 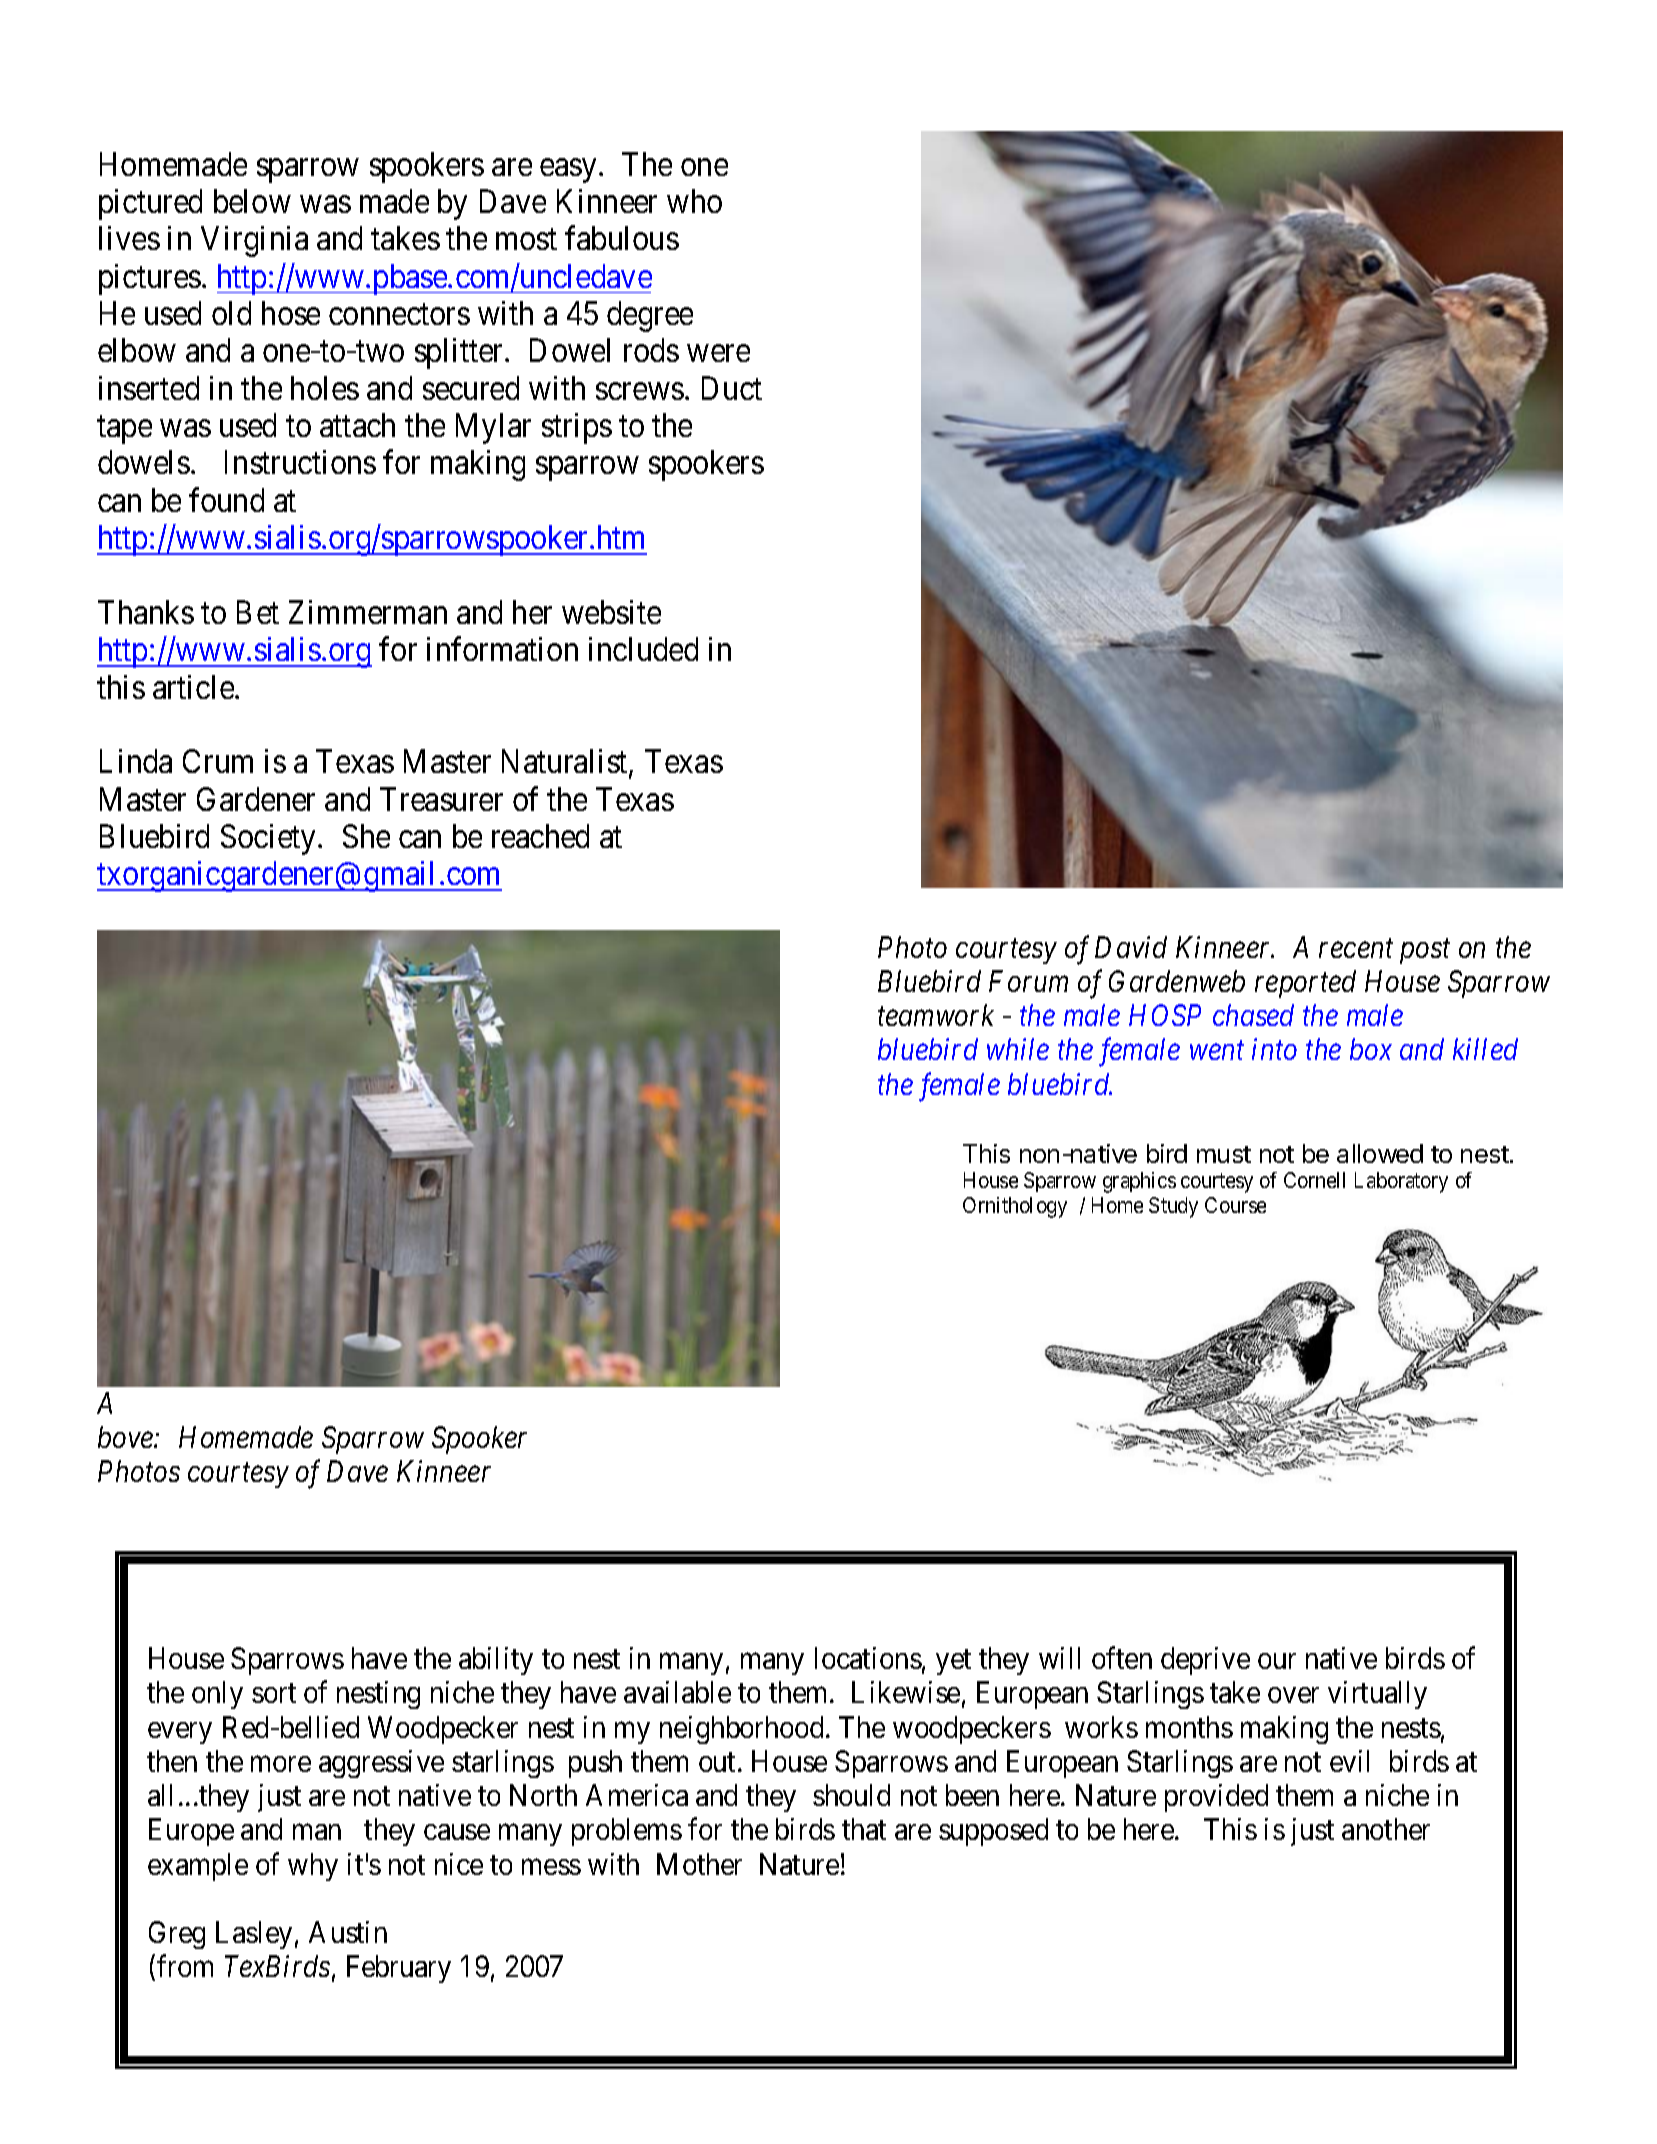 I want to click on Austin, so click(x=348, y=1932).
